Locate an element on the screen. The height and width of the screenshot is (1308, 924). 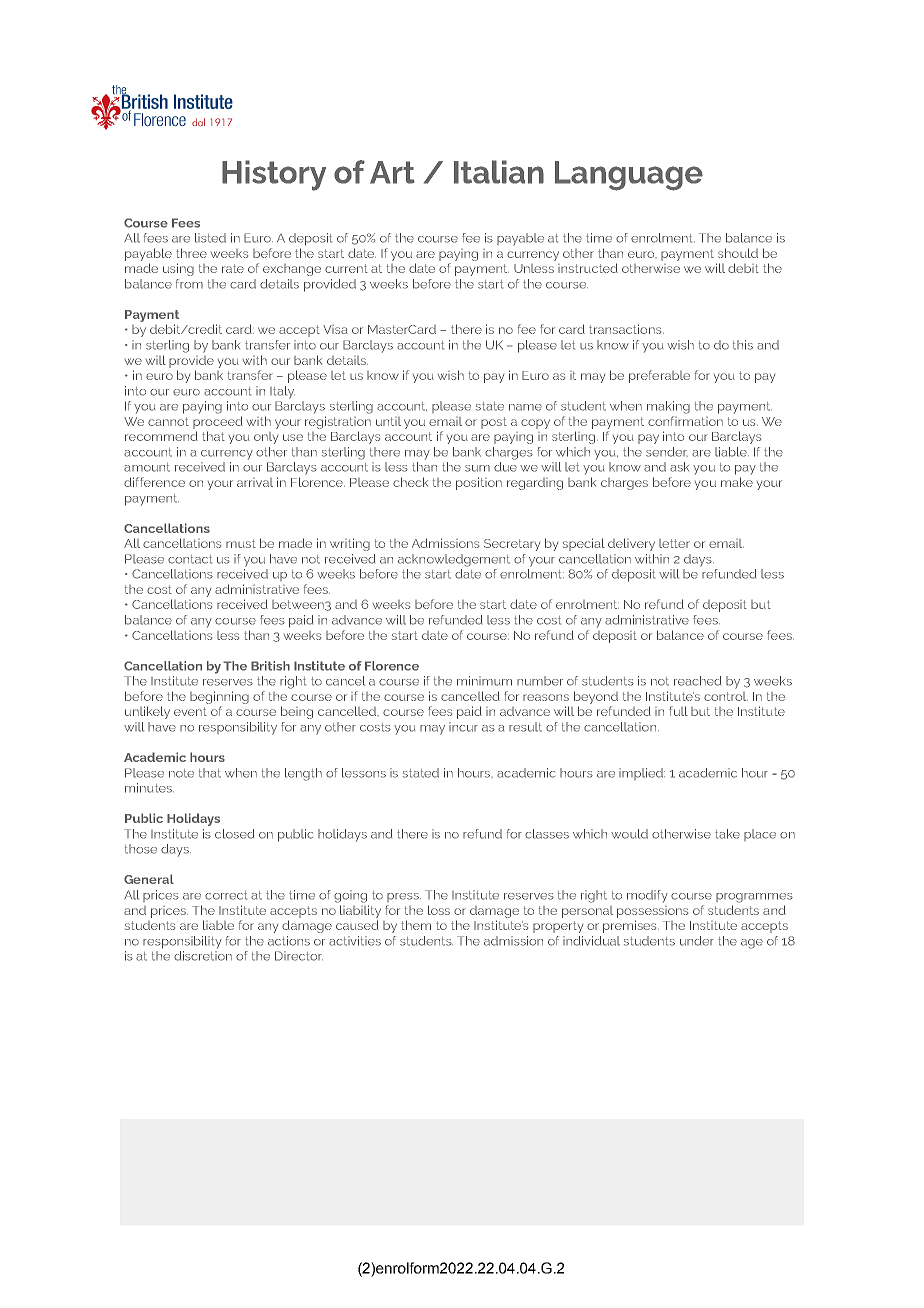
proceed is located at coordinates (218, 422).
